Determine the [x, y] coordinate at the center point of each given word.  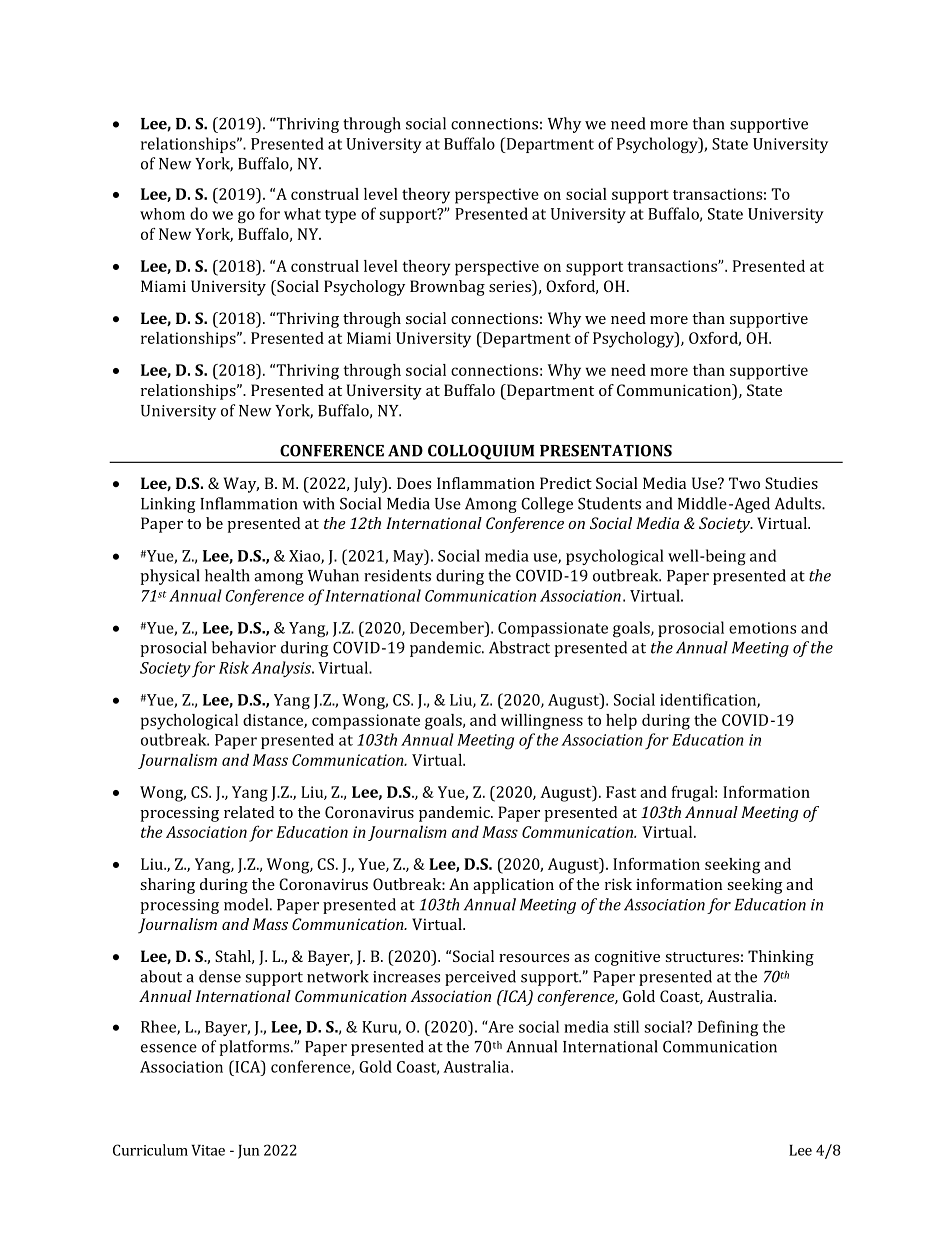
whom [162, 214]
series [511, 286]
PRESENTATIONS [606, 450]
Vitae [208, 1150]
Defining [728, 1028]
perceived [480, 978]
